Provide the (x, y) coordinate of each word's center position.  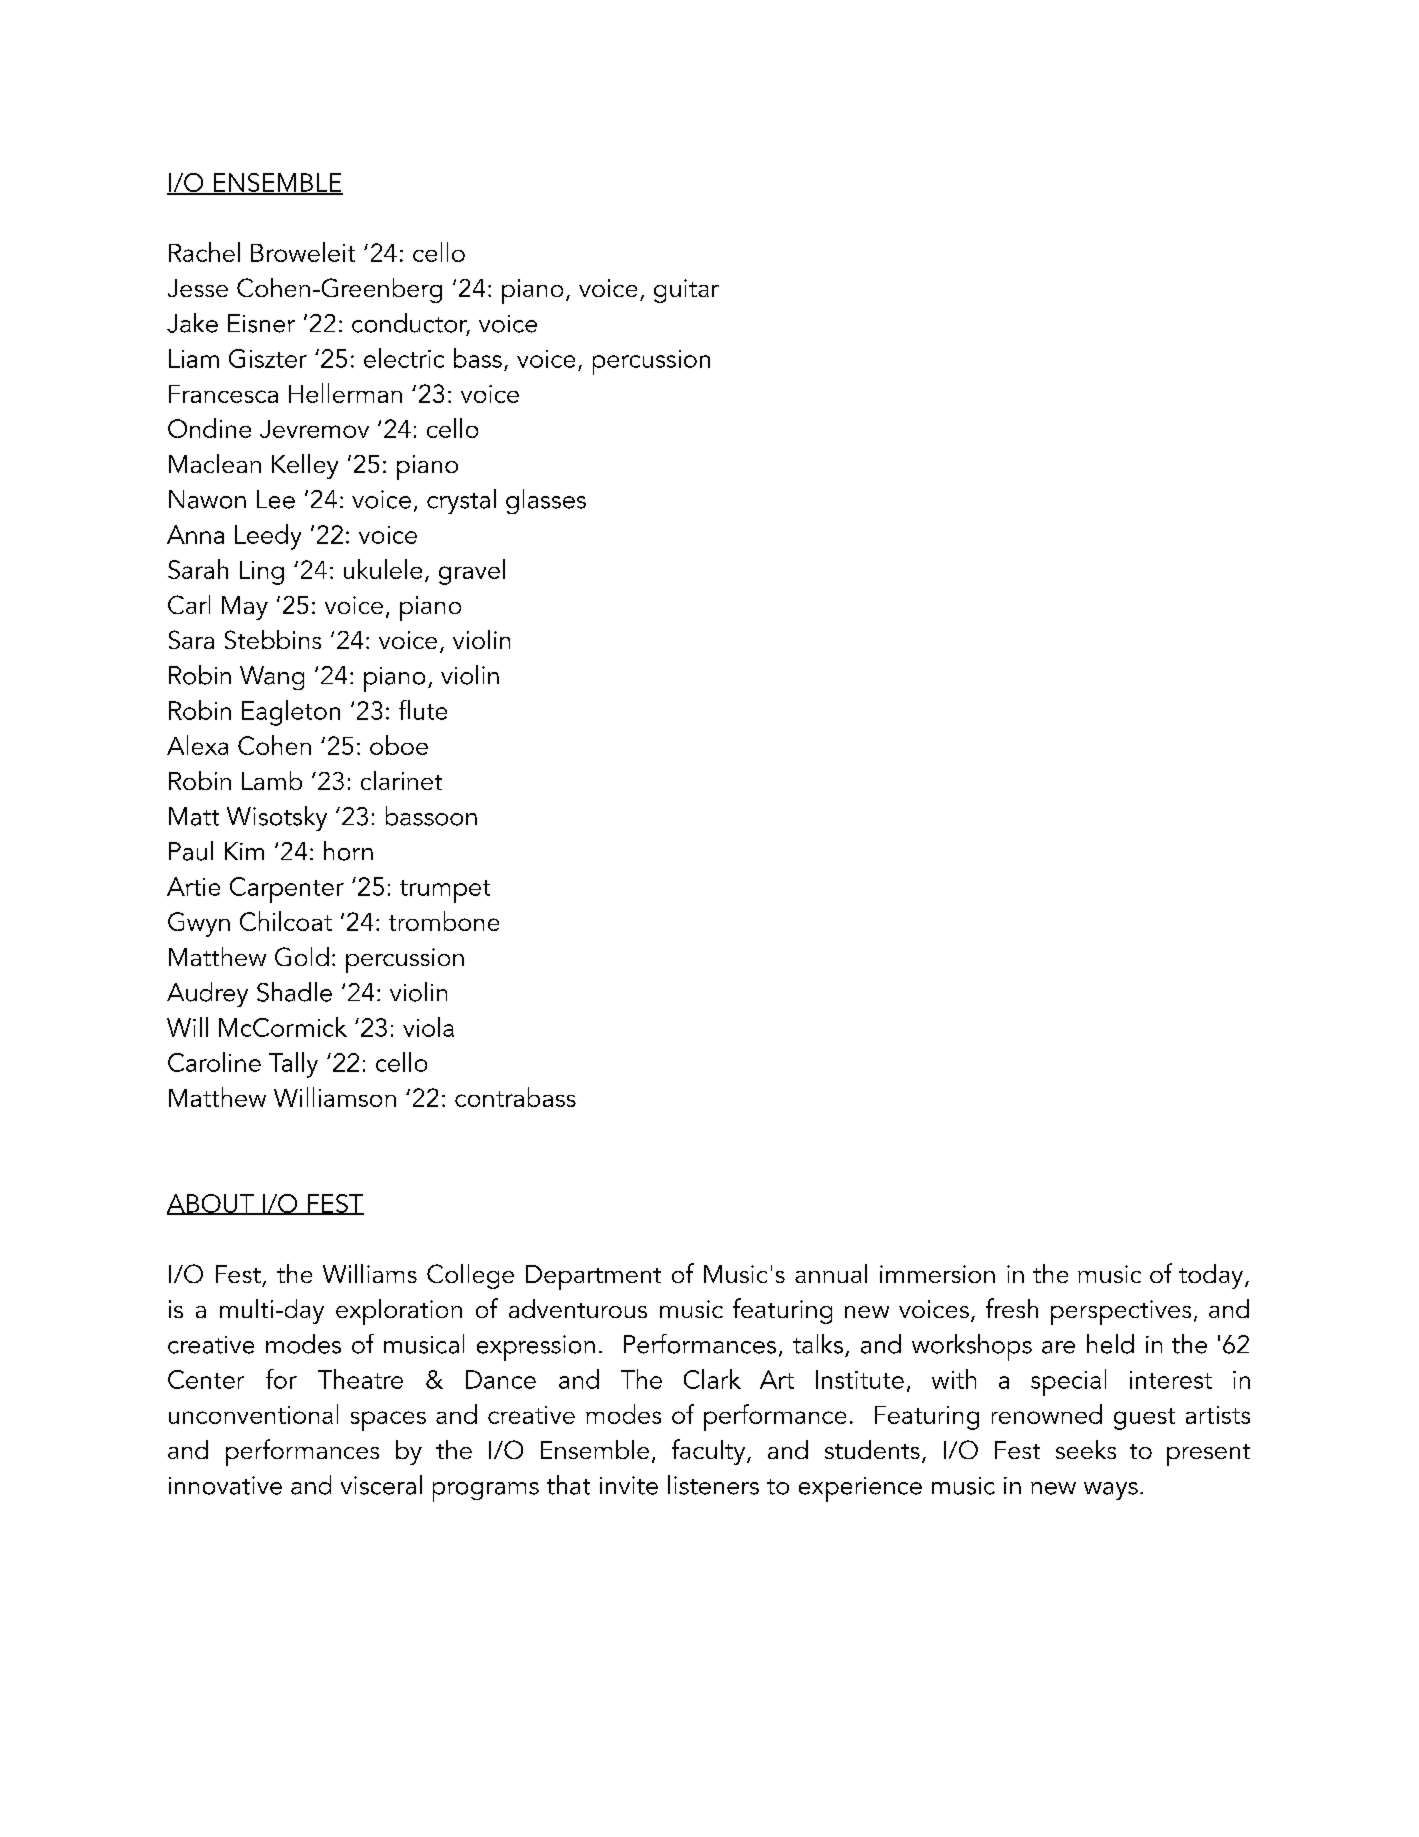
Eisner (261, 323)
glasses (546, 501)
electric (404, 358)
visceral (381, 1485)
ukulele (383, 569)
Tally (293, 1065)
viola (428, 1027)
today (1212, 1276)
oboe (399, 745)
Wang (272, 678)
